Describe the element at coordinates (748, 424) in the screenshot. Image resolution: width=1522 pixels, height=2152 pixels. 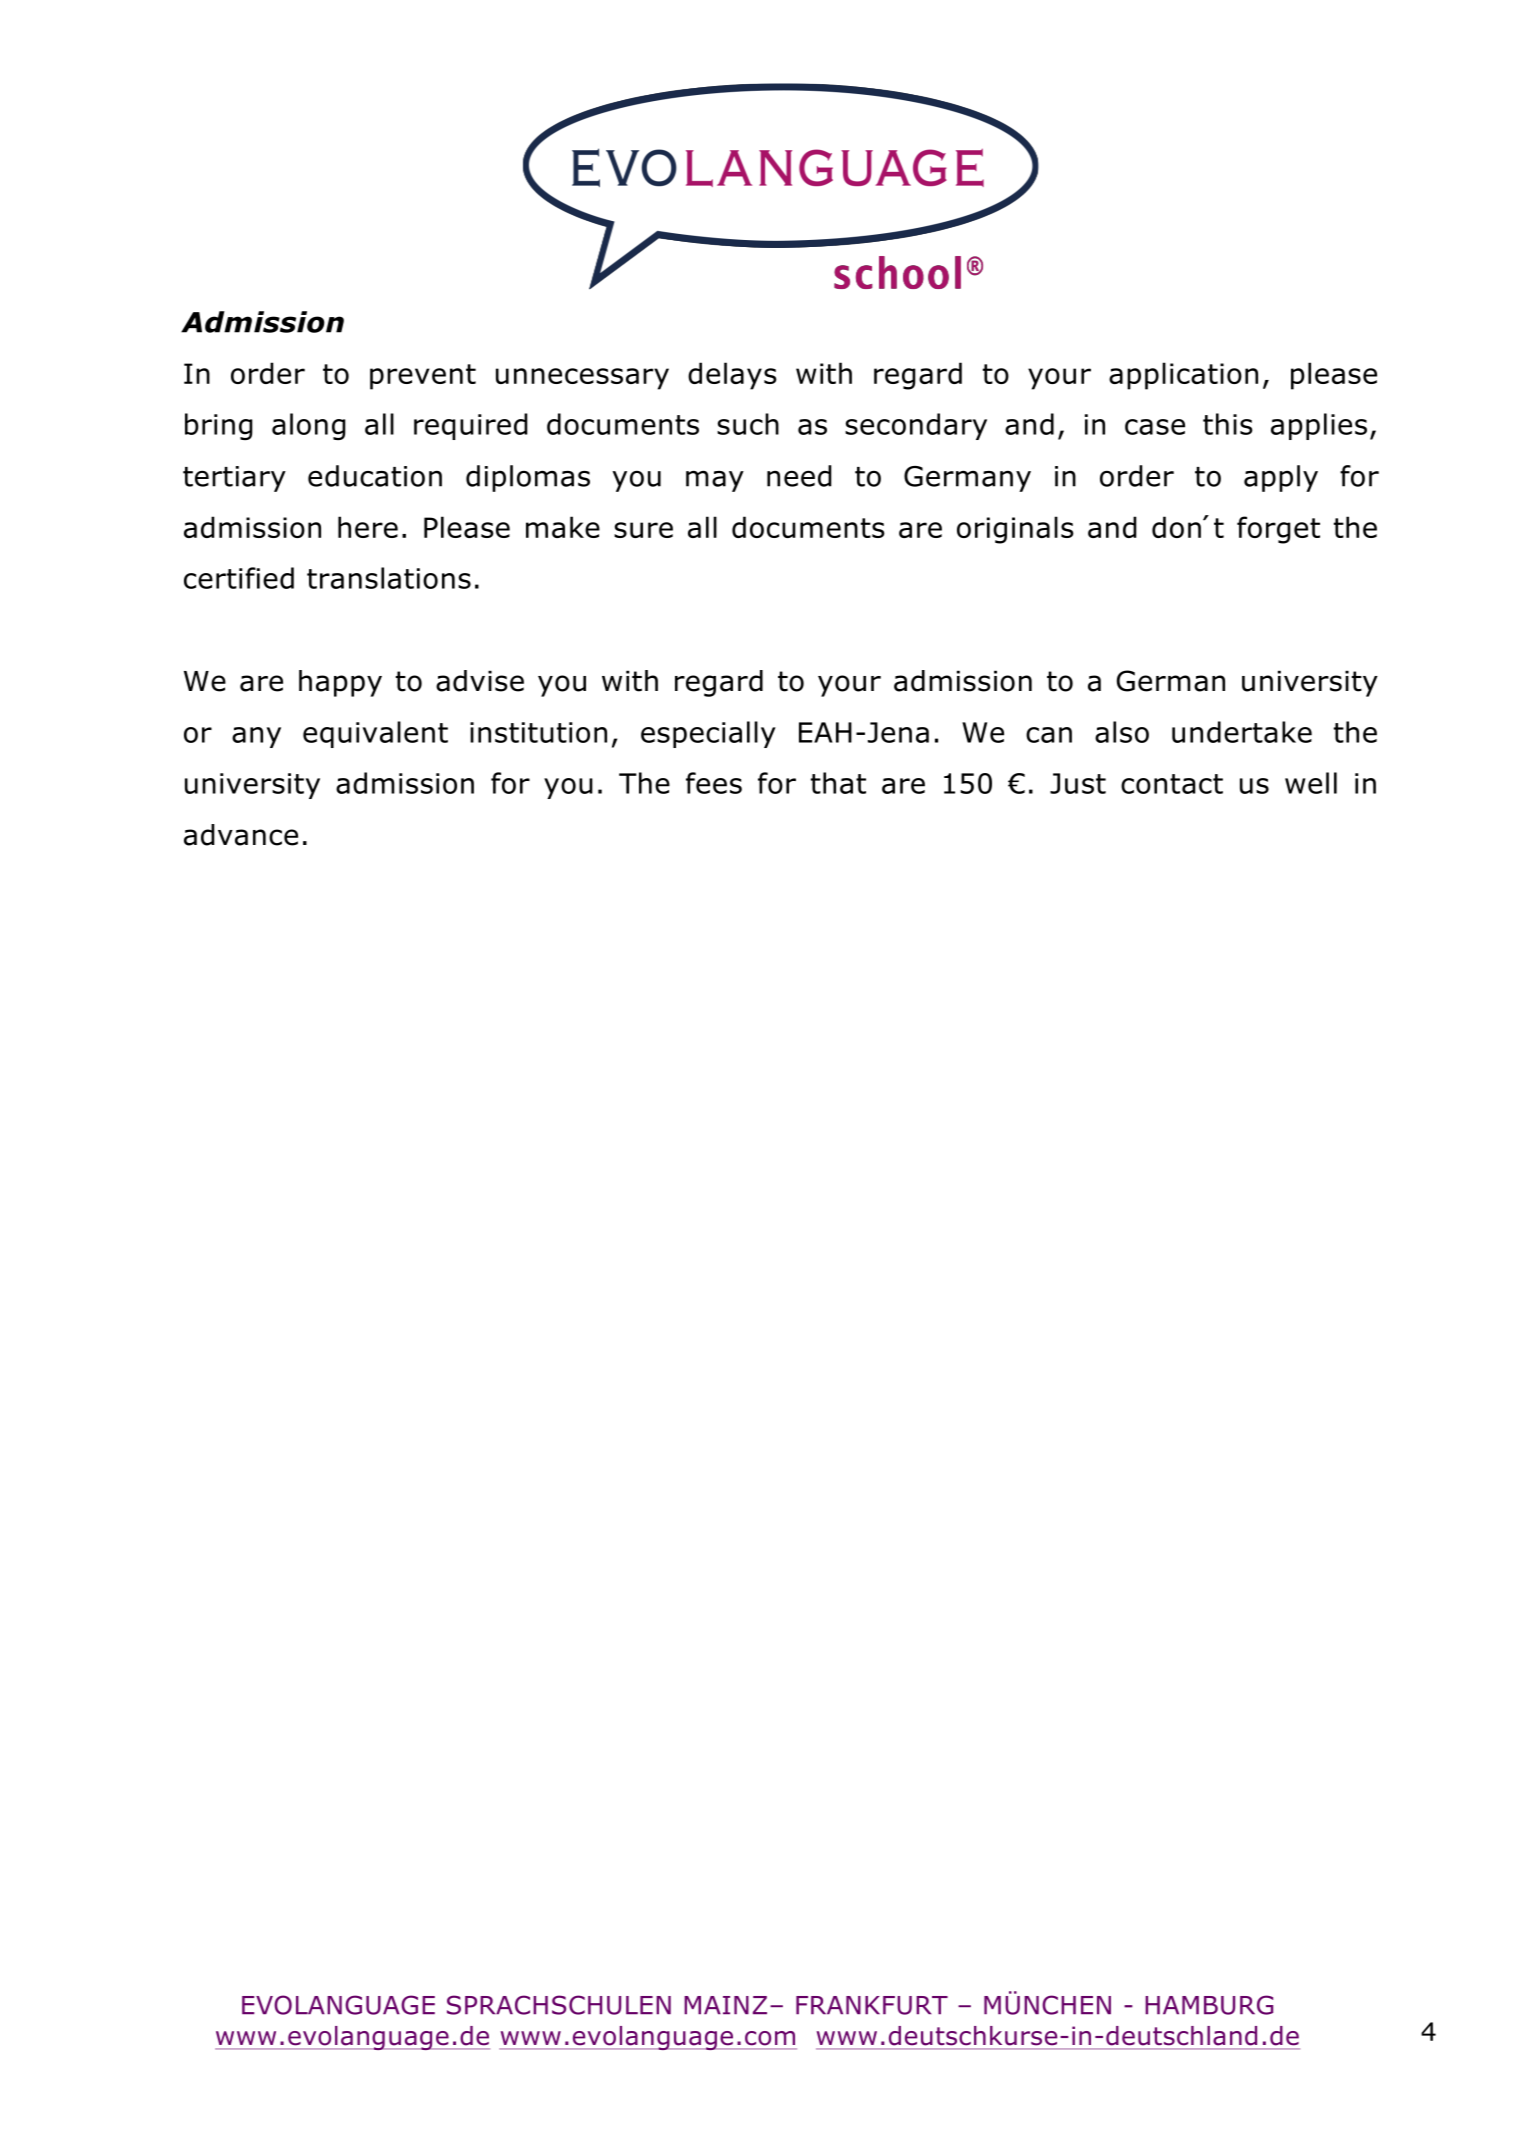
I see `such` at that location.
